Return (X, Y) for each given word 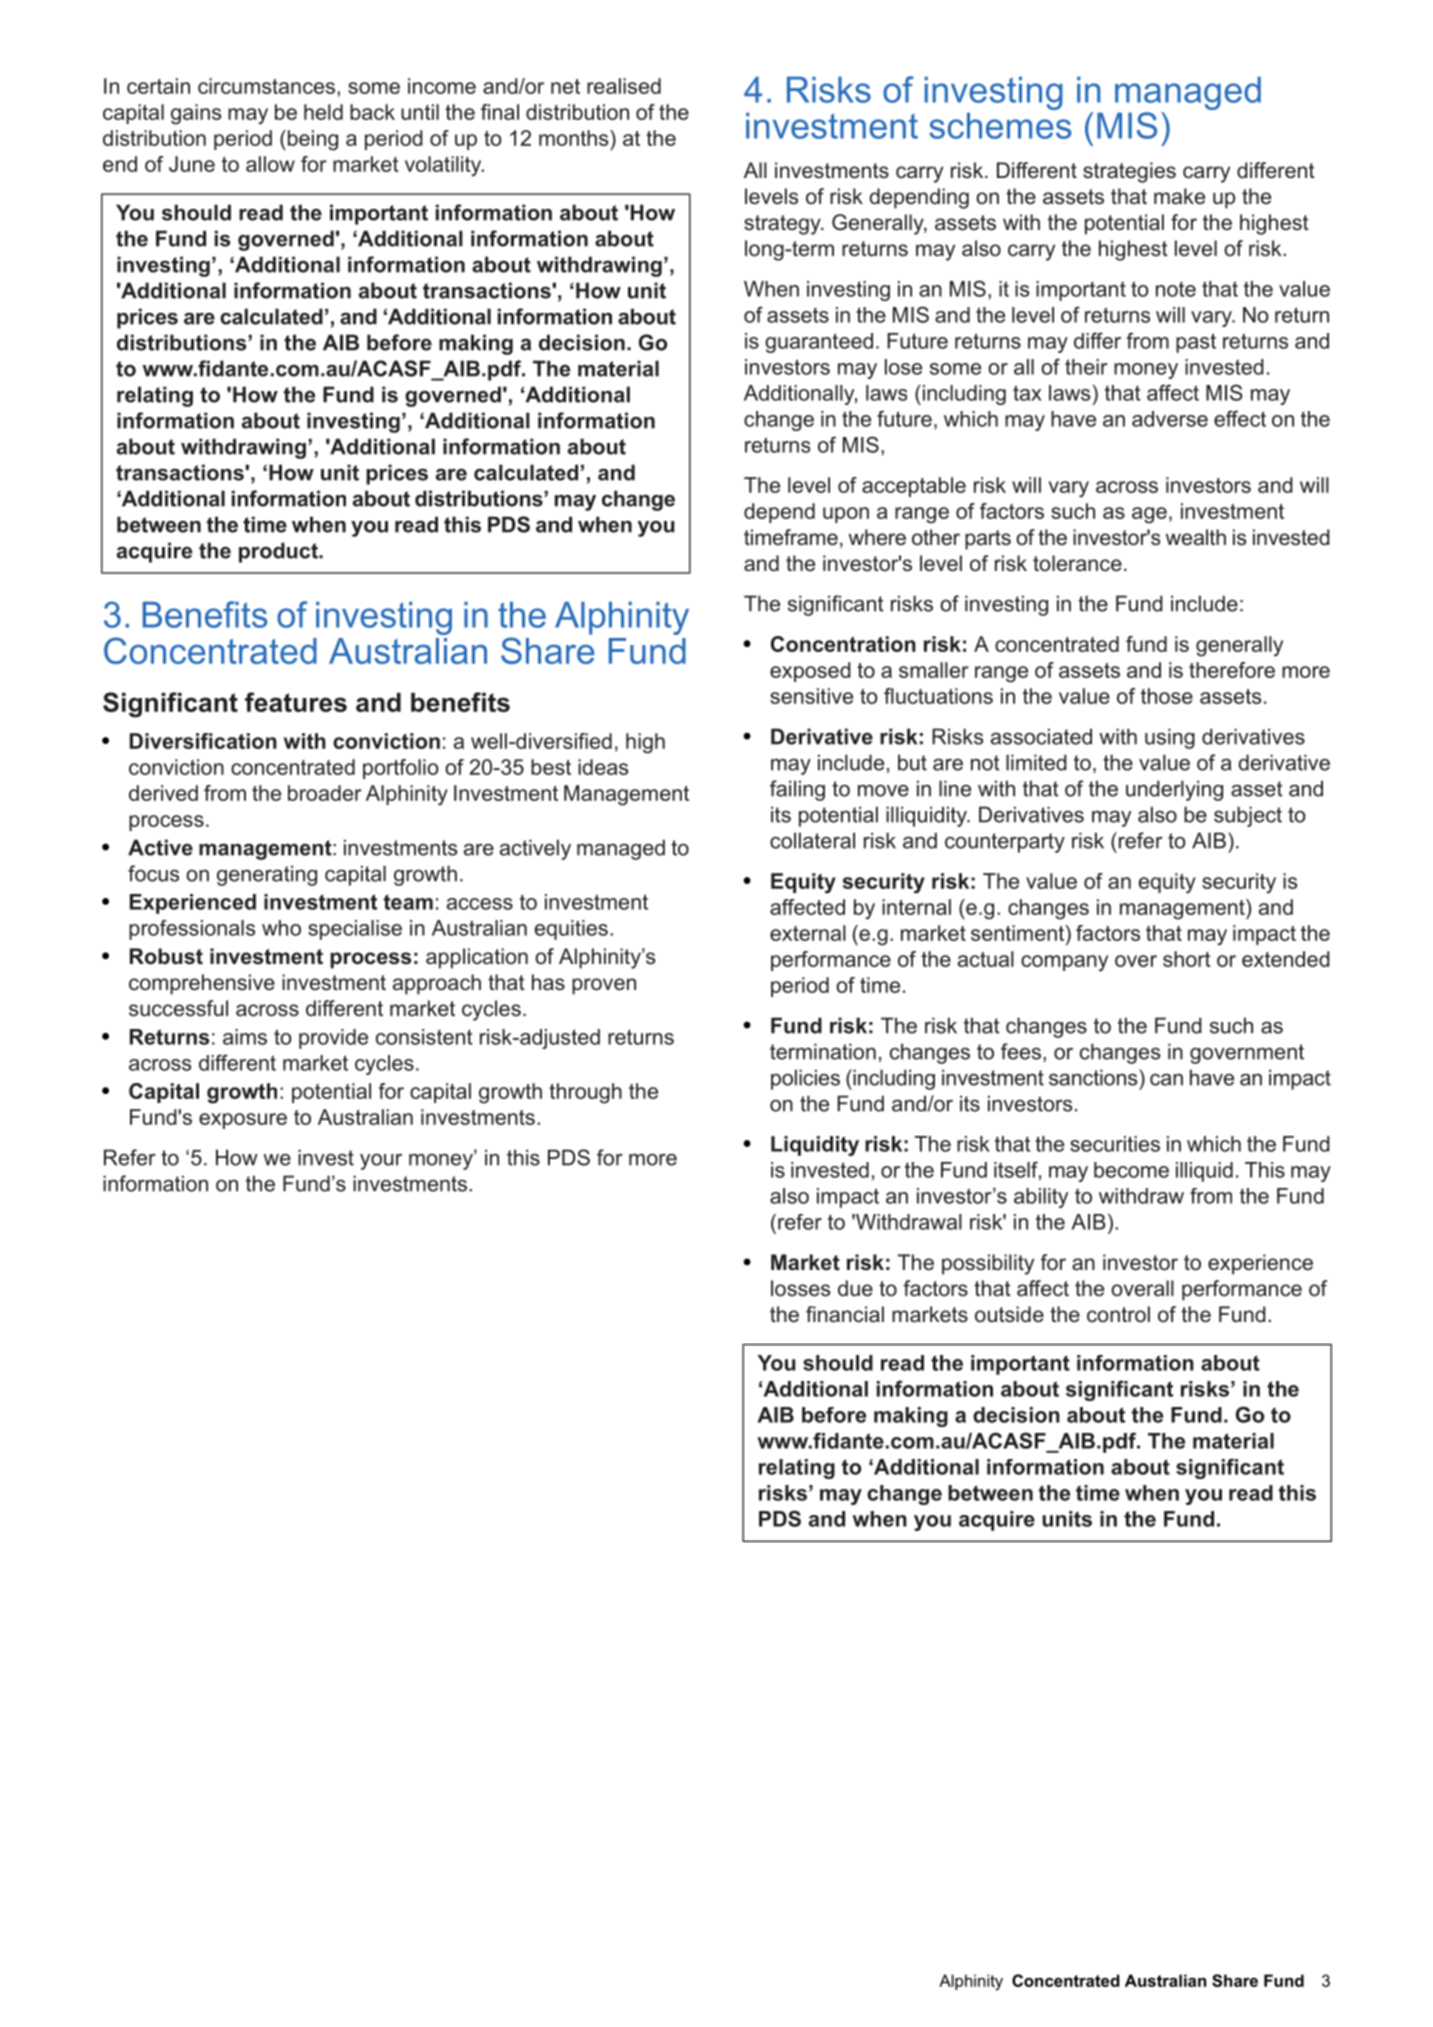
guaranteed (819, 343)
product (279, 552)
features (296, 702)
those (1167, 696)
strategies (1129, 172)
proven (604, 986)
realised (624, 86)
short (1187, 959)
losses (800, 1288)
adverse (1170, 419)
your (381, 1162)
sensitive (811, 696)
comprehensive (202, 984)
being (311, 140)
